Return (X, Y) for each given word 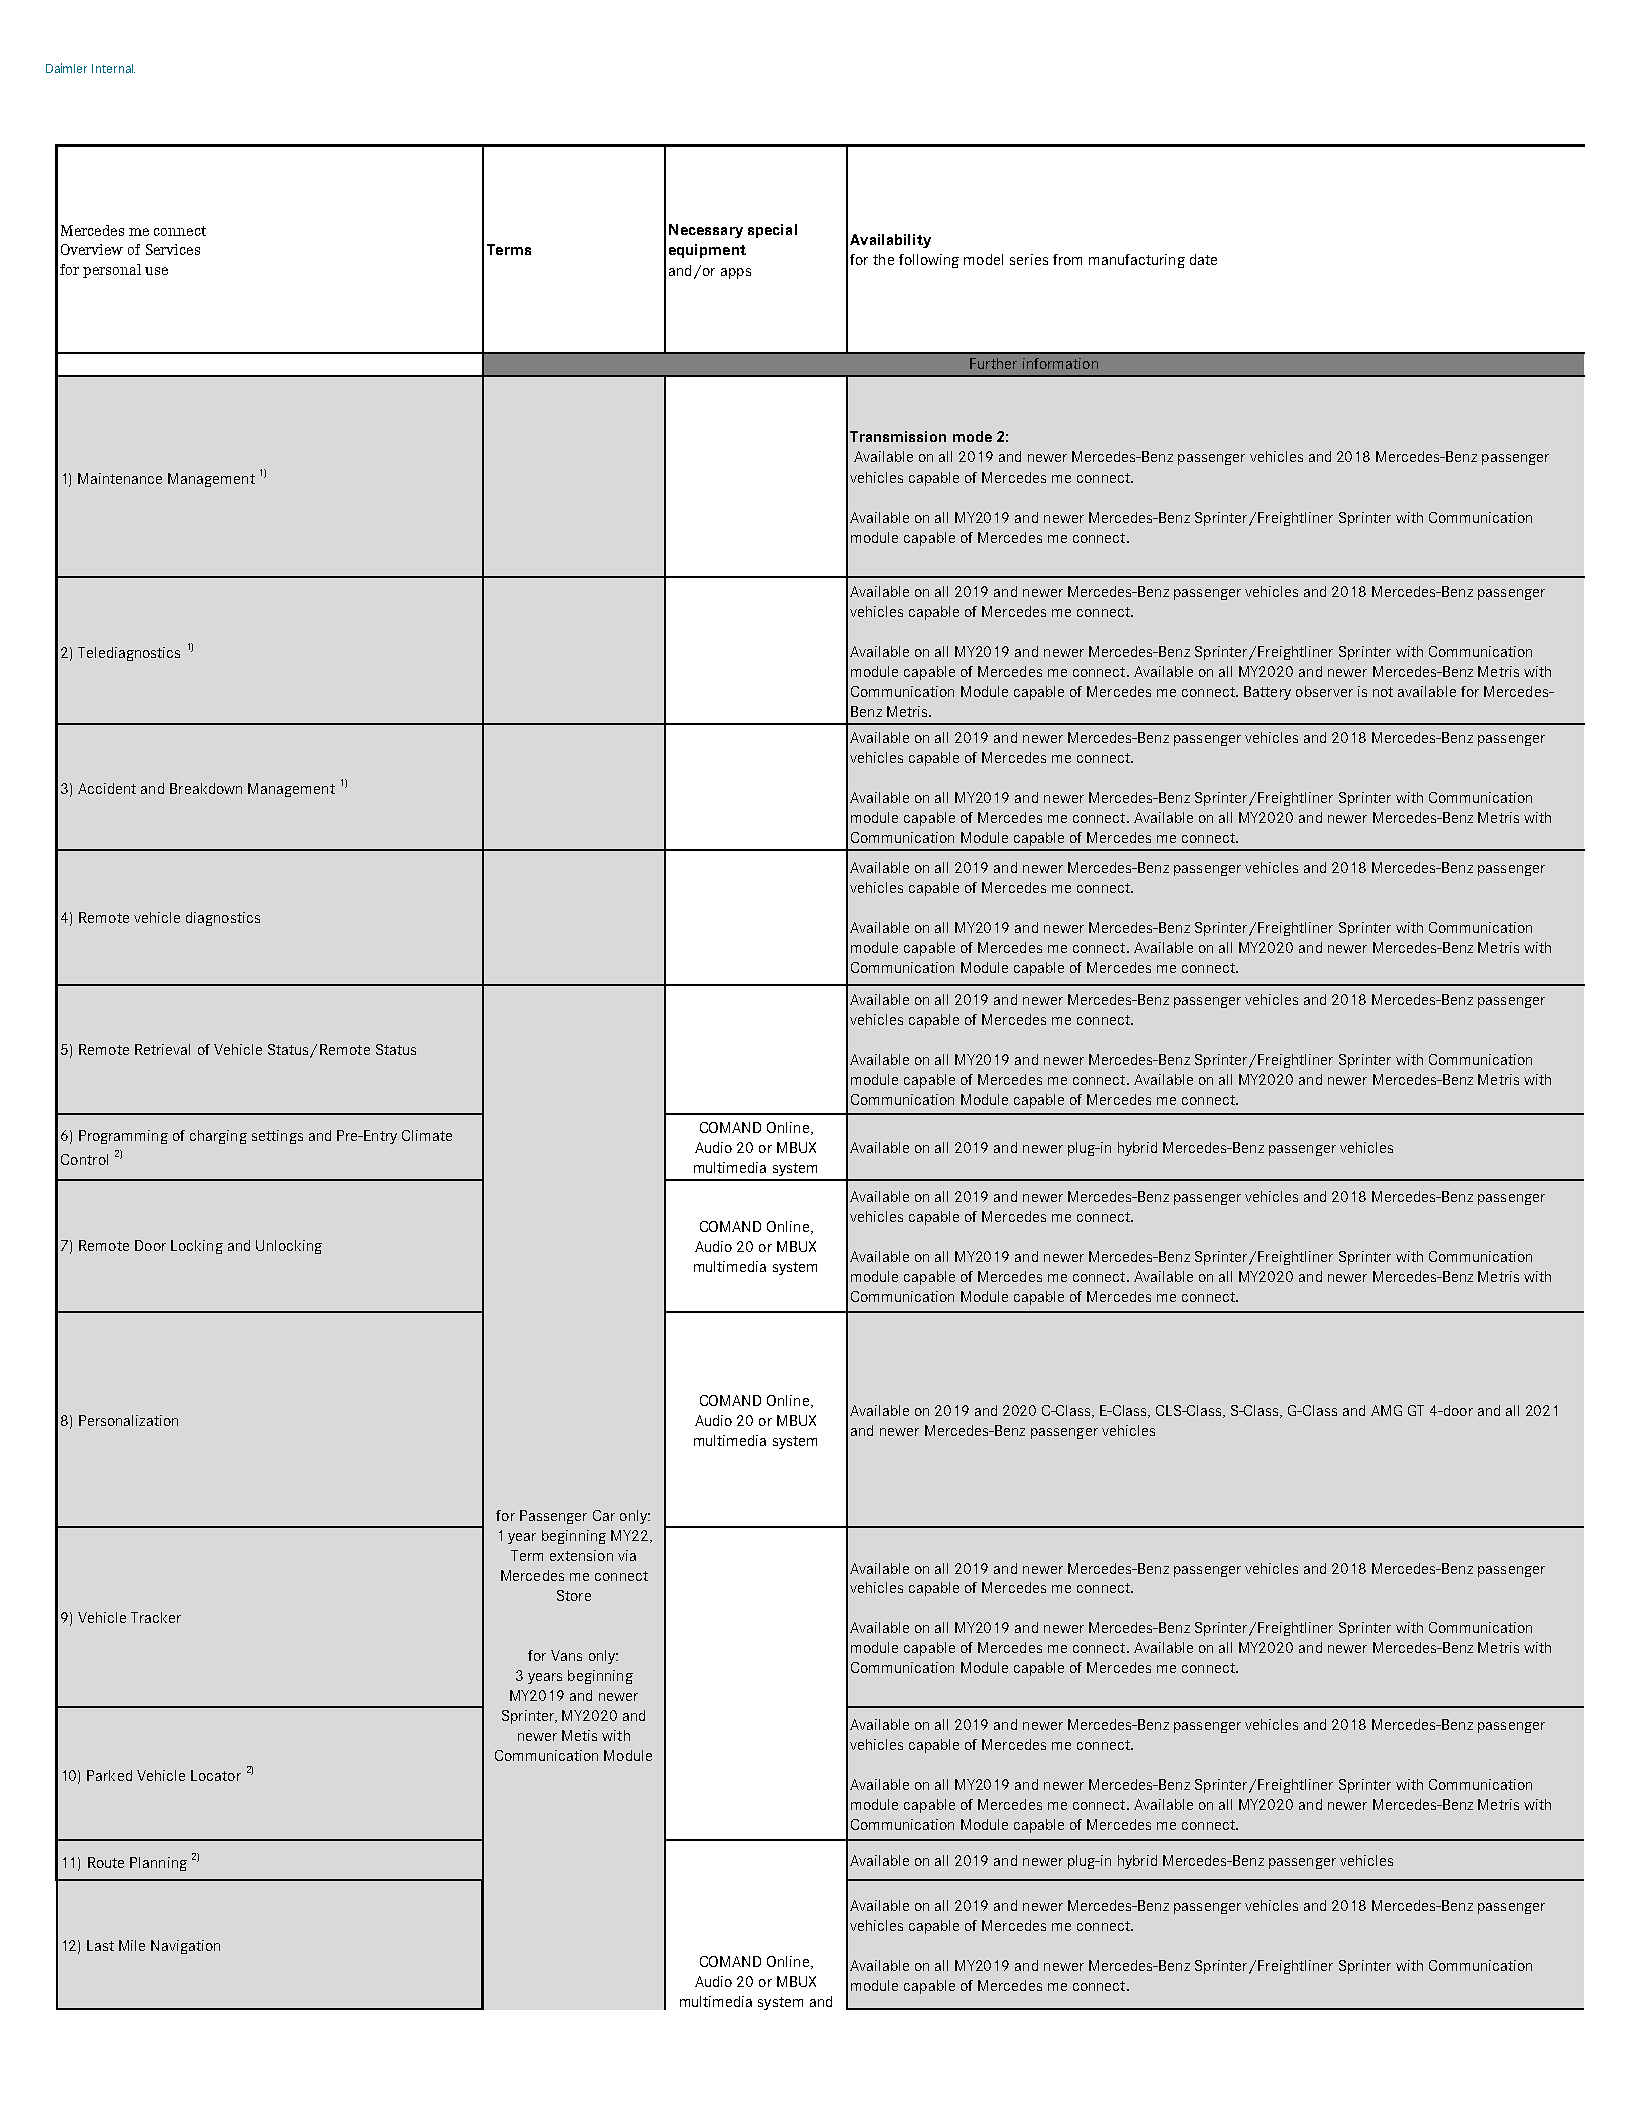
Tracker (156, 1617)
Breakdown (206, 788)
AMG (1386, 1410)
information (1060, 363)
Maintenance (120, 478)
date (1203, 259)
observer (1324, 691)
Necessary (706, 231)
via (627, 1555)
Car (604, 1515)
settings (277, 1137)
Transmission (898, 436)
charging (218, 1137)
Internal (113, 68)
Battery (1267, 693)
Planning (158, 1864)
